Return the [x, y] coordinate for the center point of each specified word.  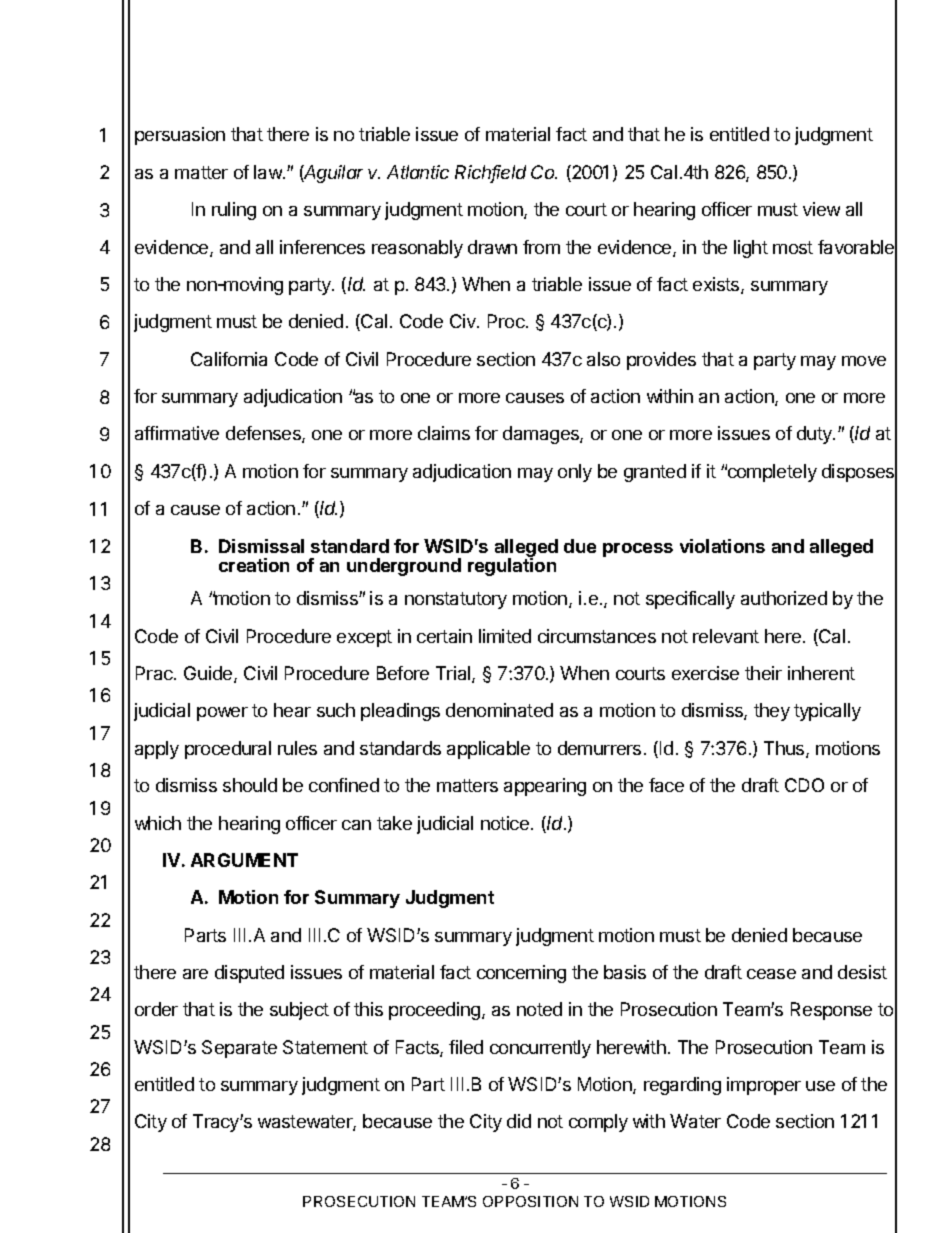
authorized [784, 598]
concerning [521, 974]
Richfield [490, 173]
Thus [785, 749]
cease [771, 974]
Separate [239, 1049]
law [269, 172]
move [864, 361]
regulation [512, 566]
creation [254, 565]
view [821, 209]
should [250, 785]
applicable [488, 750]
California [229, 359]
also [603, 359]
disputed [249, 974]
